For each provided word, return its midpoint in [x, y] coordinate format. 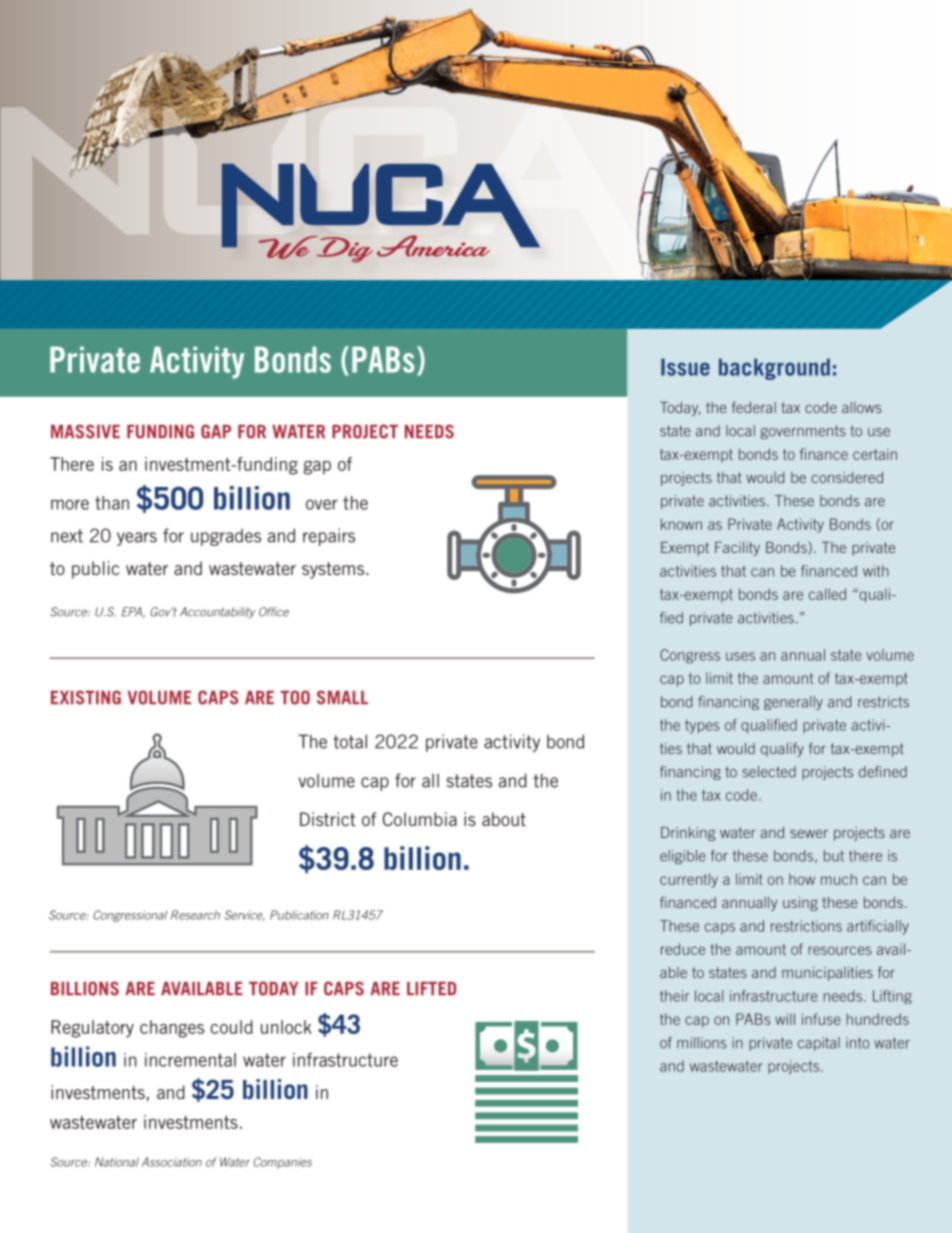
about [504, 819]
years [137, 539]
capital [819, 1044]
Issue [685, 367]
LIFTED [431, 988]
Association [172, 1162]
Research [195, 915]
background [774, 369]
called [827, 594]
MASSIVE [85, 431]
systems [334, 570]
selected [769, 772]
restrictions [806, 926]
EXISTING [86, 697]
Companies [282, 1163]
